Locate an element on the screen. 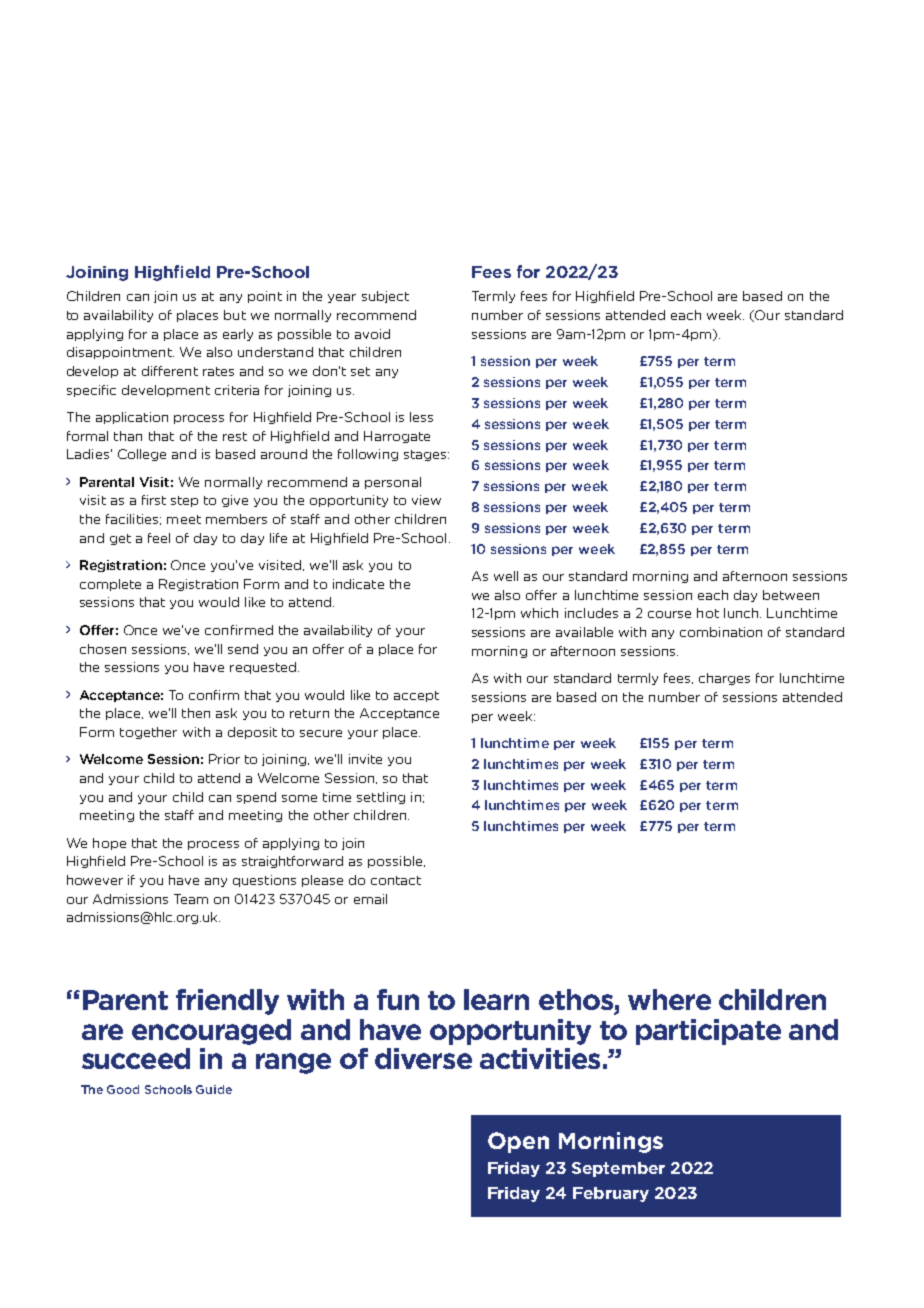 The image size is (924, 1308). less is located at coordinates (421, 417).
